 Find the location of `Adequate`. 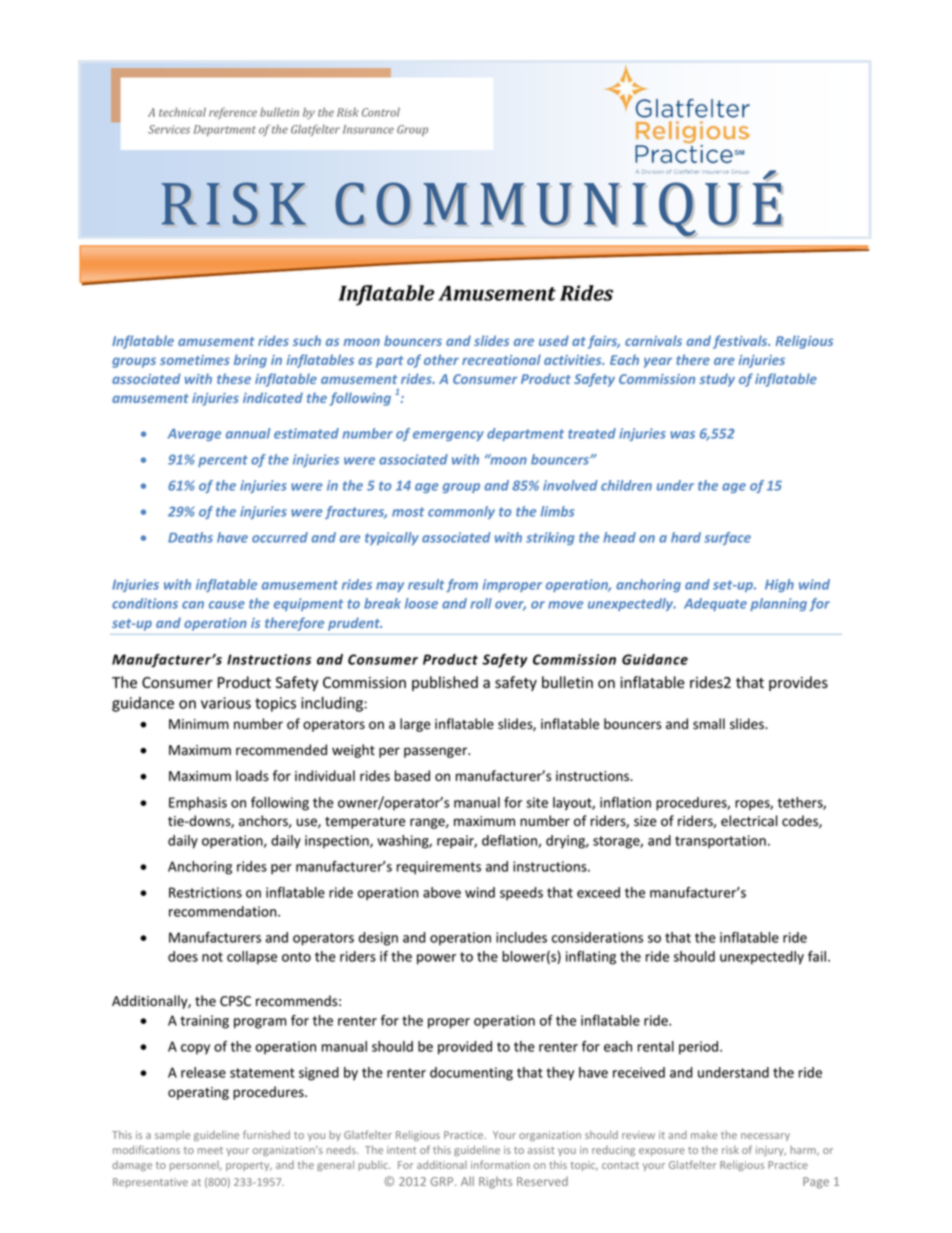

Adequate is located at coordinates (715, 604).
